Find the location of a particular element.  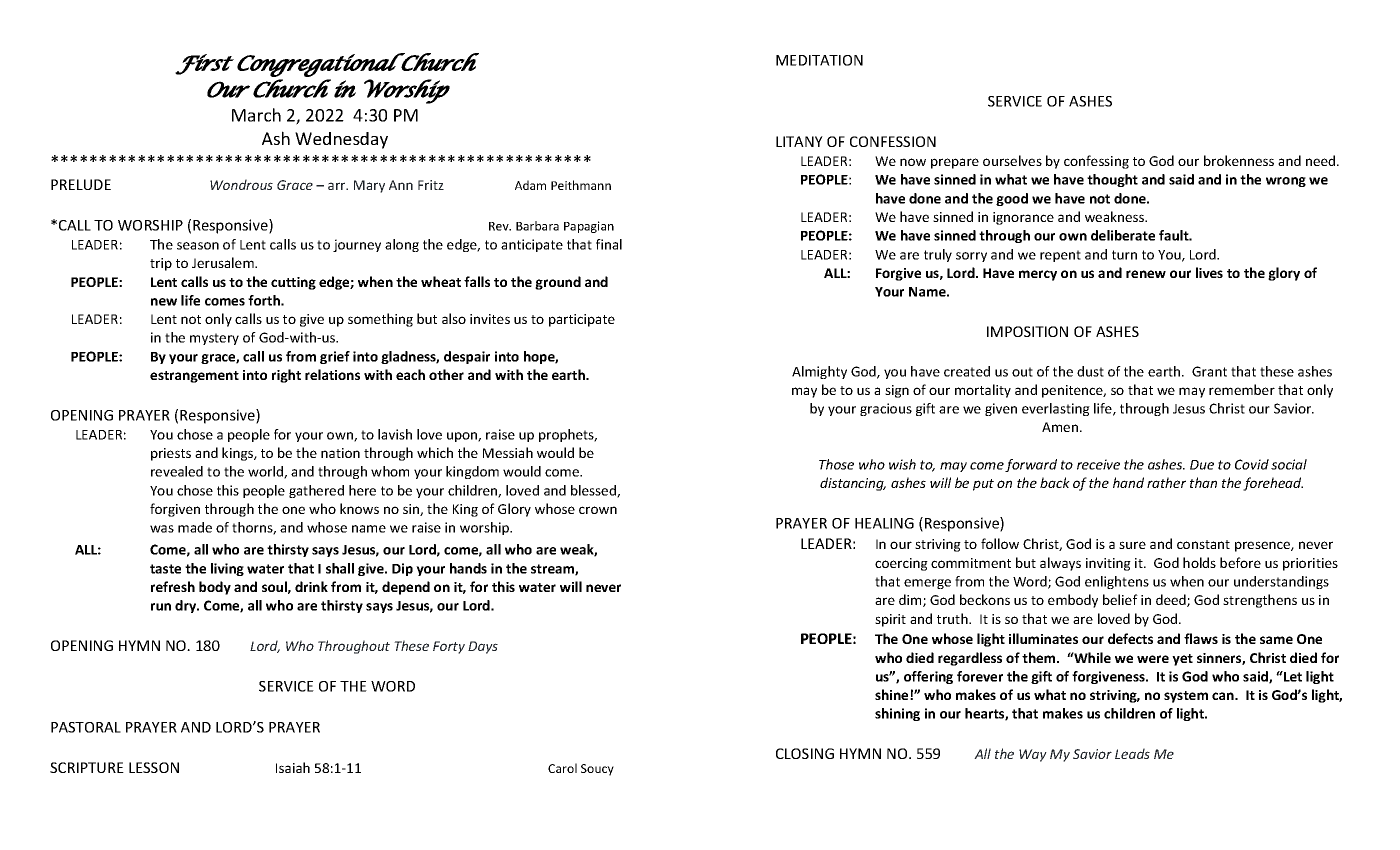

CLOSING is located at coordinates (805, 753).
